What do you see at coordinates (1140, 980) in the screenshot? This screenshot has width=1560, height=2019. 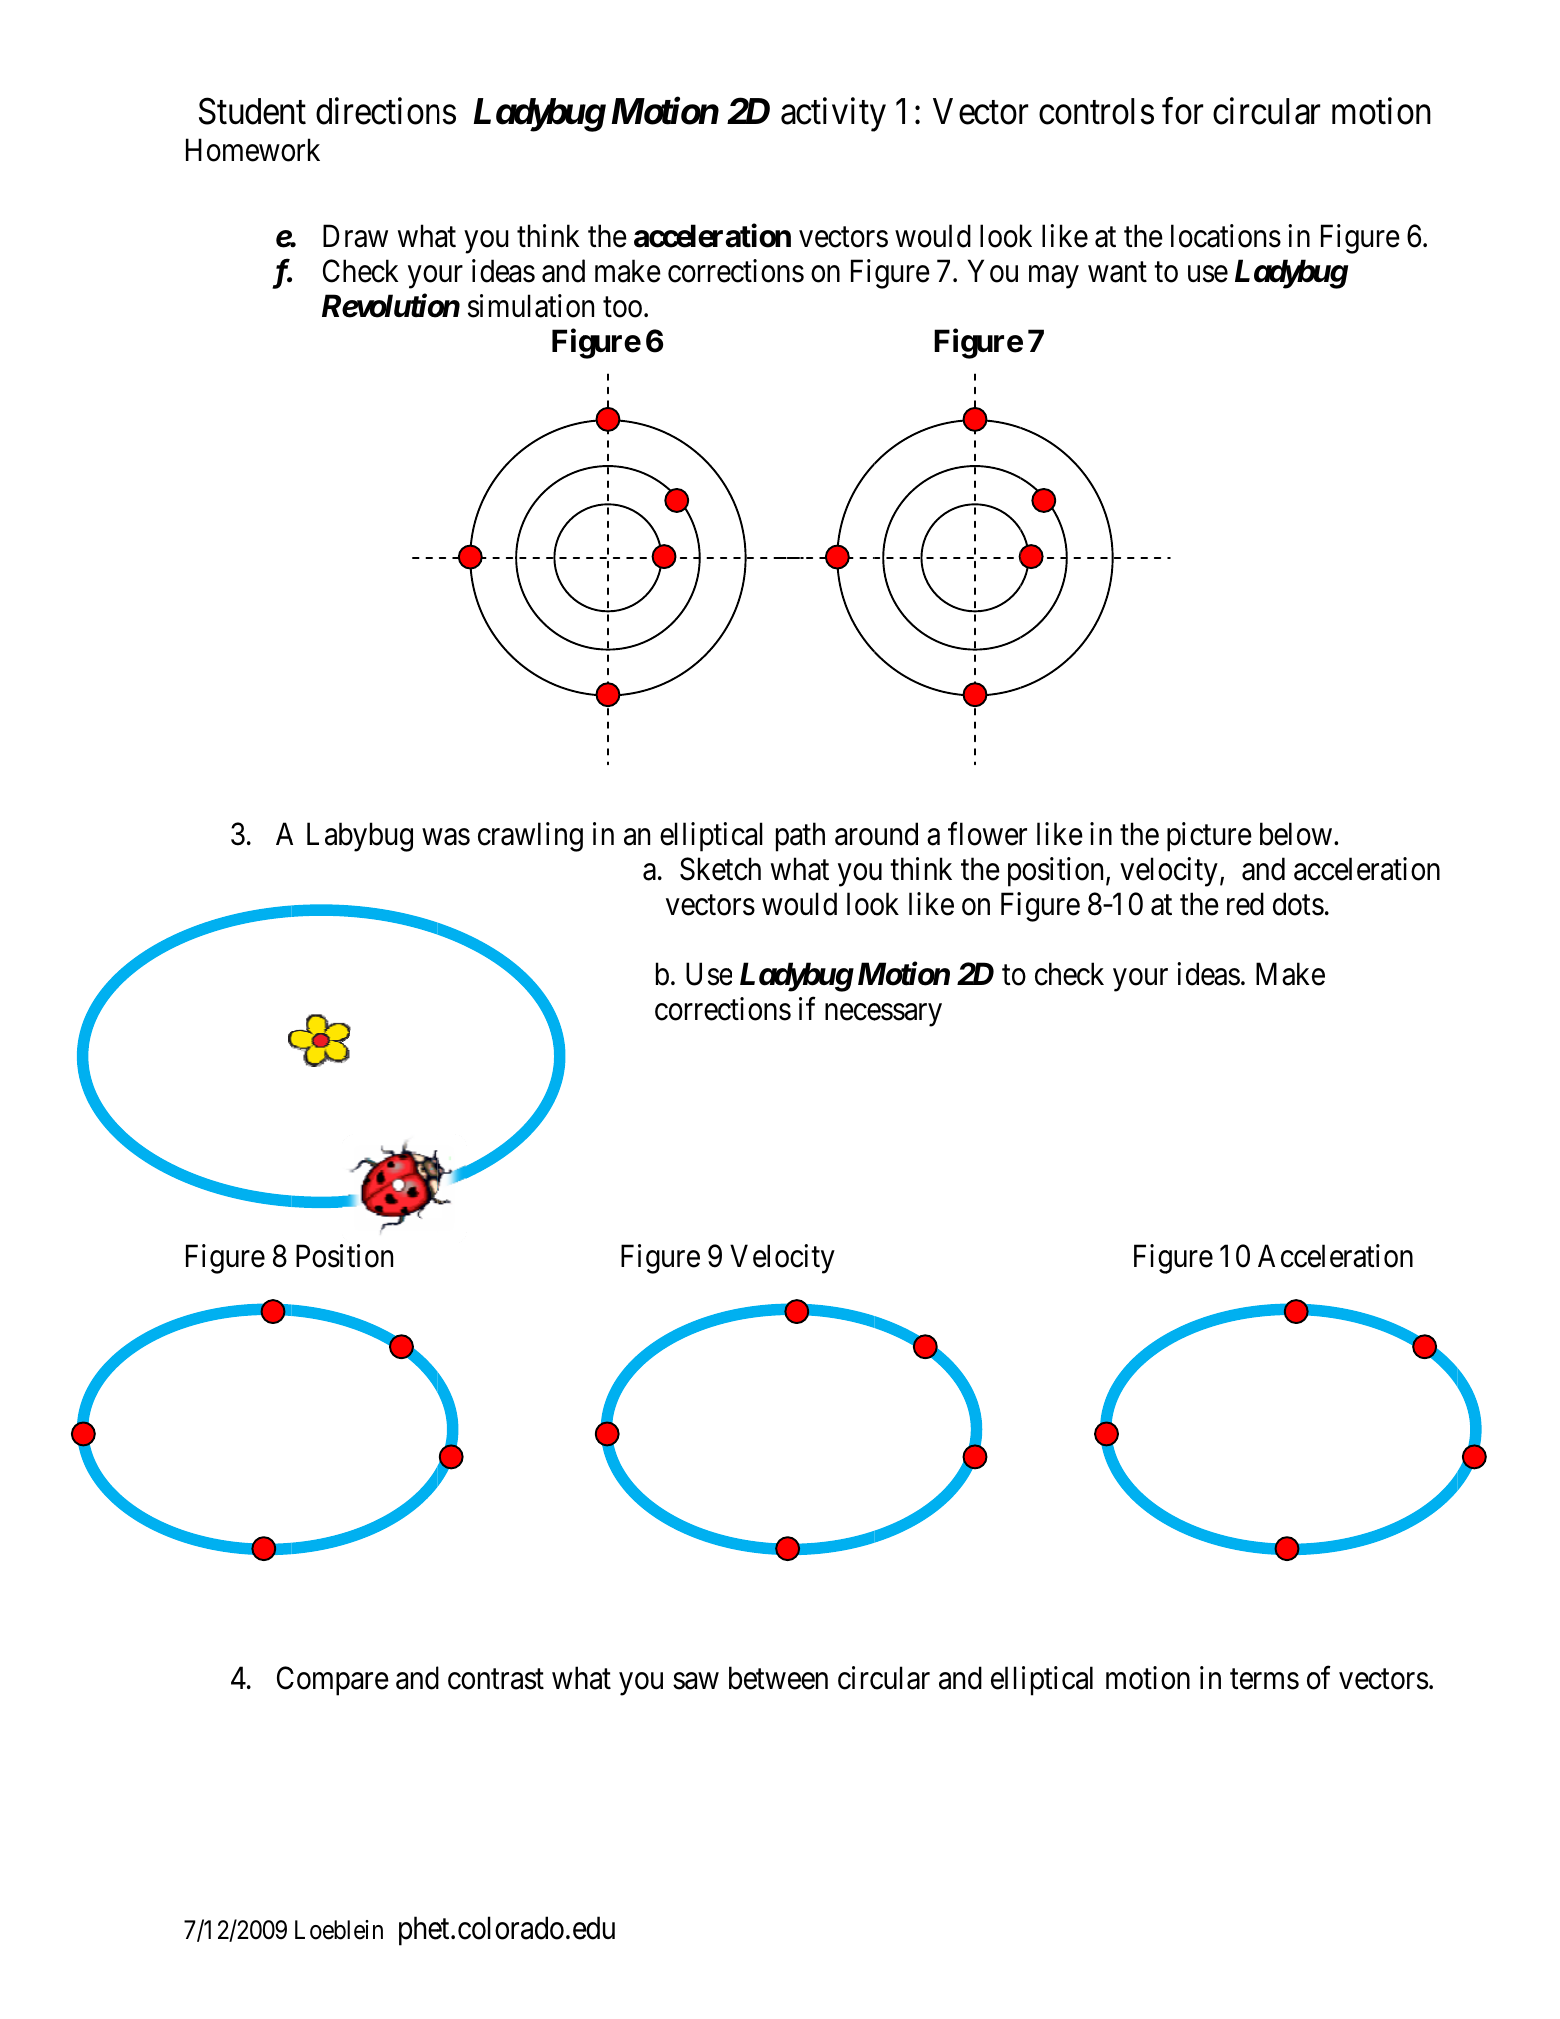 I see `your` at bounding box center [1140, 980].
